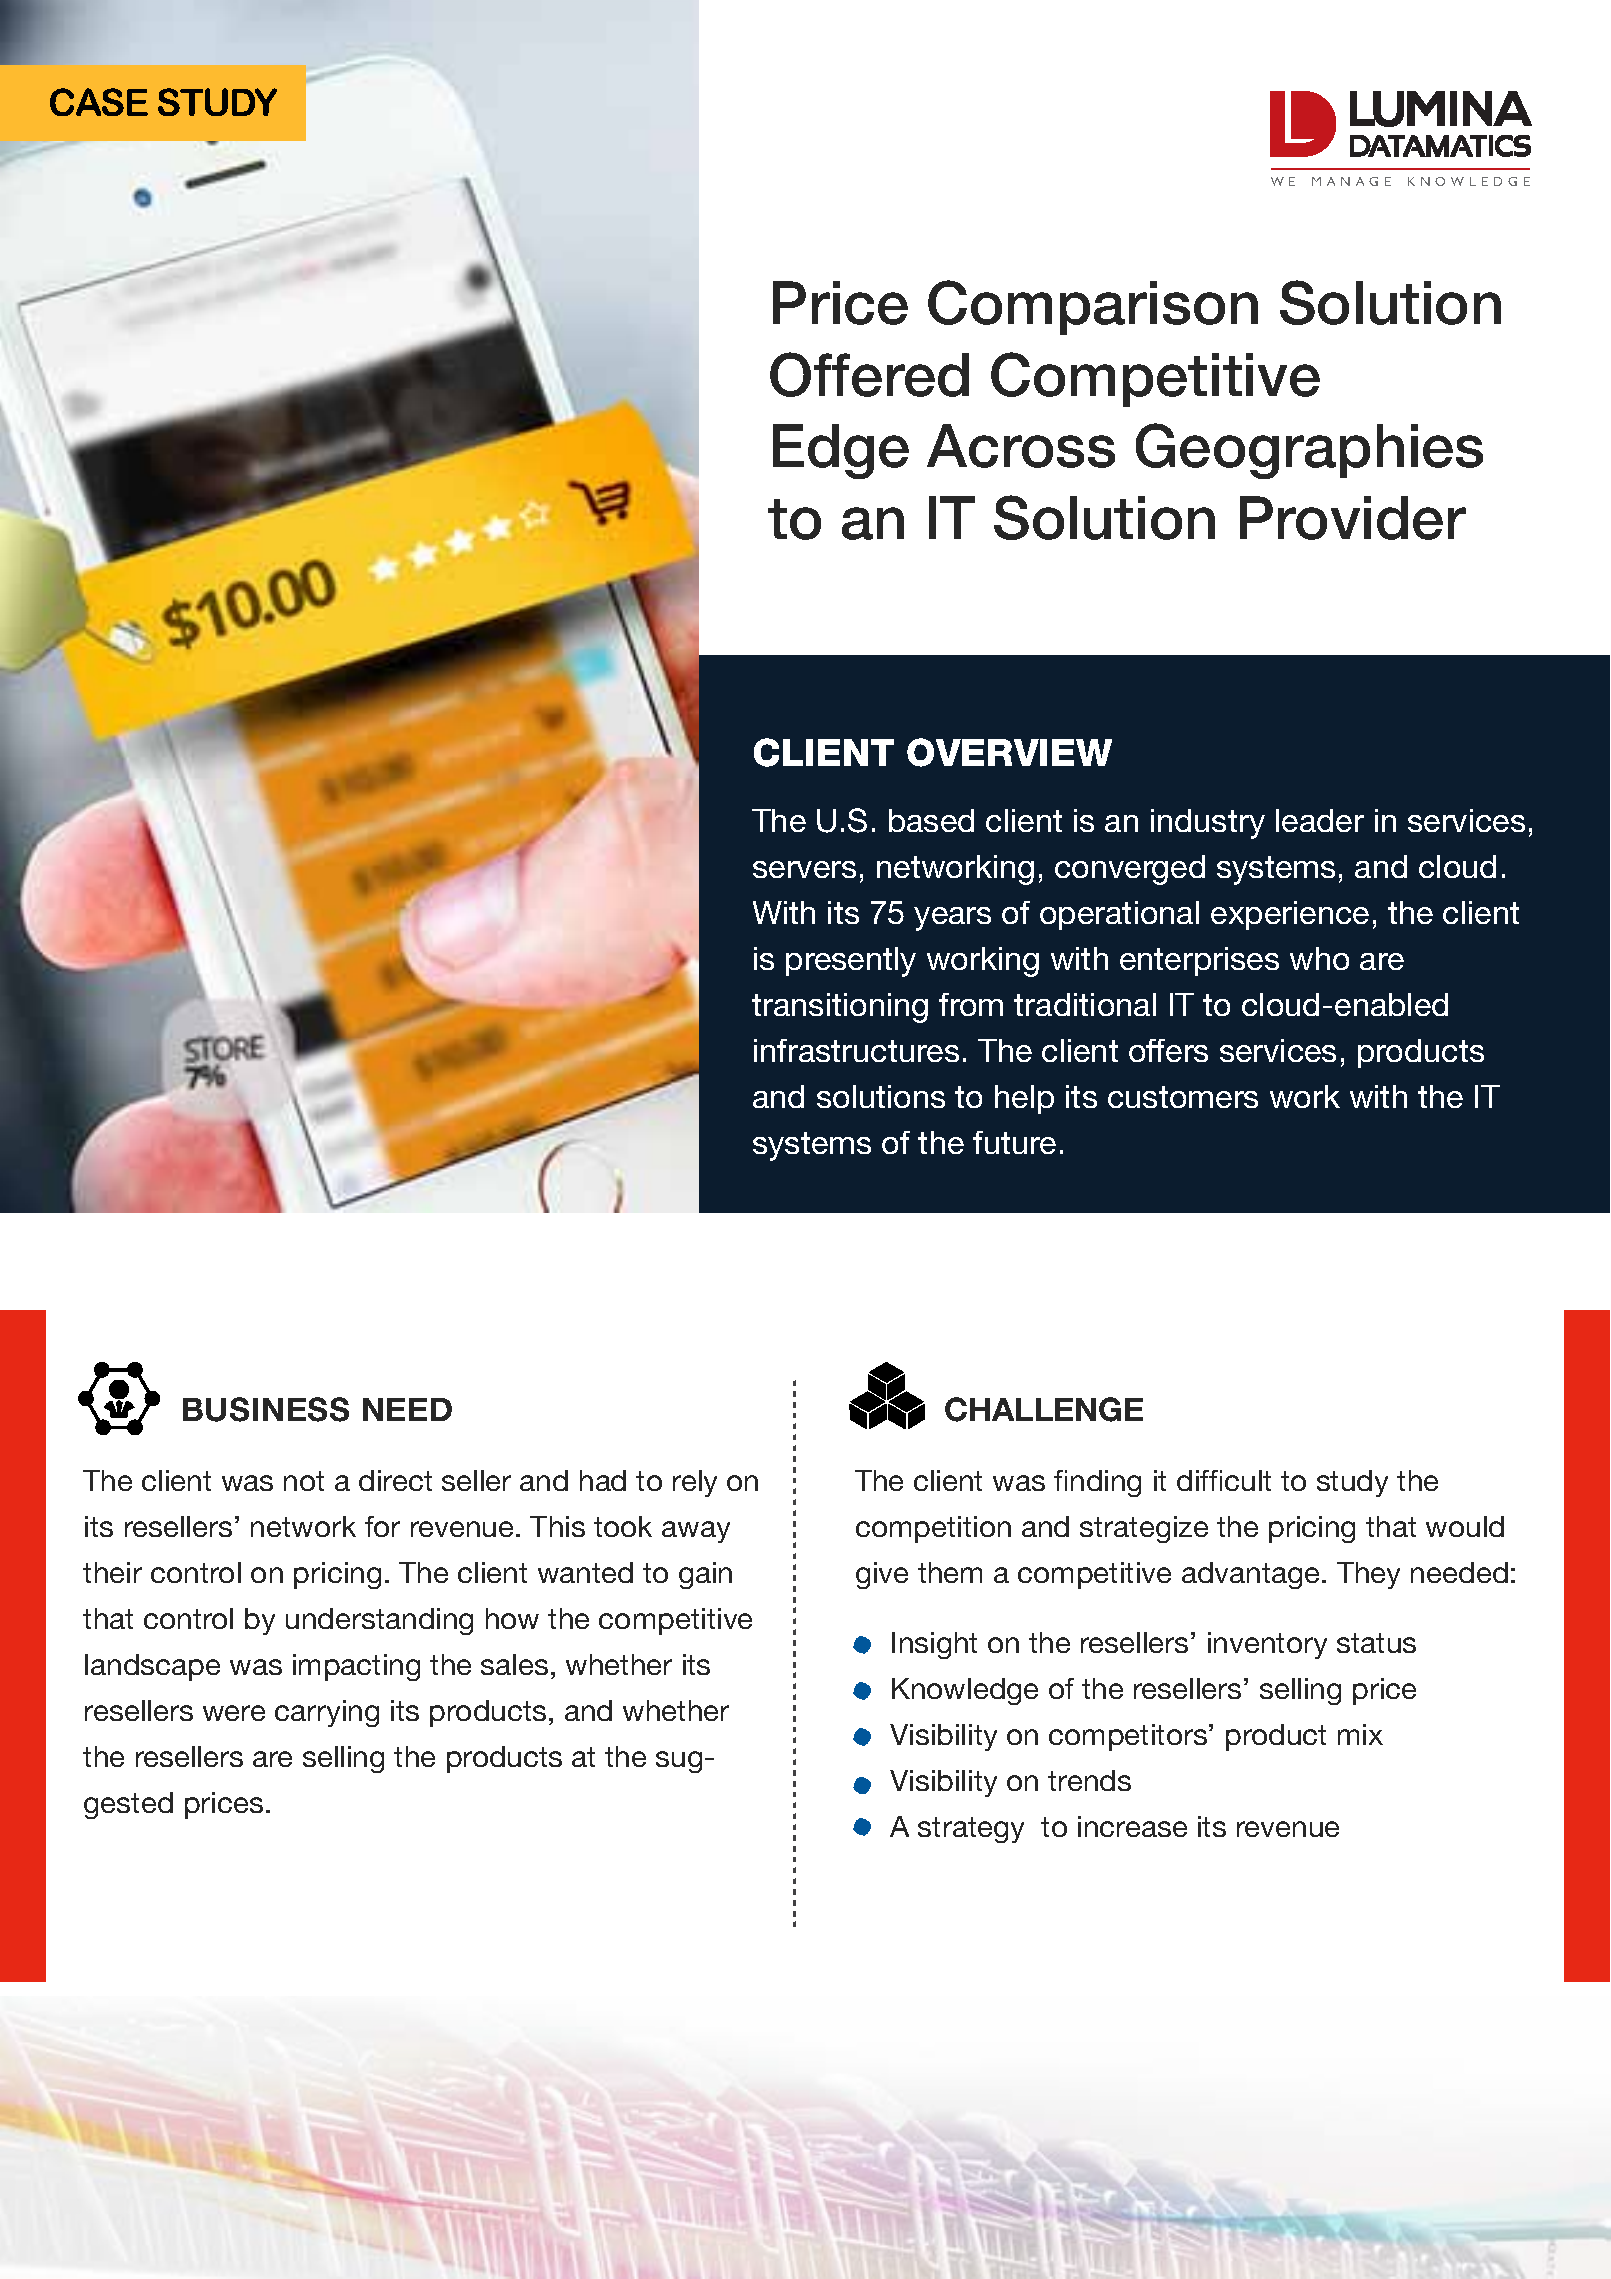 Image resolution: width=1611 pixels, height=2279 pixels. What do you see at coordinates (1093, 307) in the document?
I see `Comparison` at bounding box center [1093, 307].
